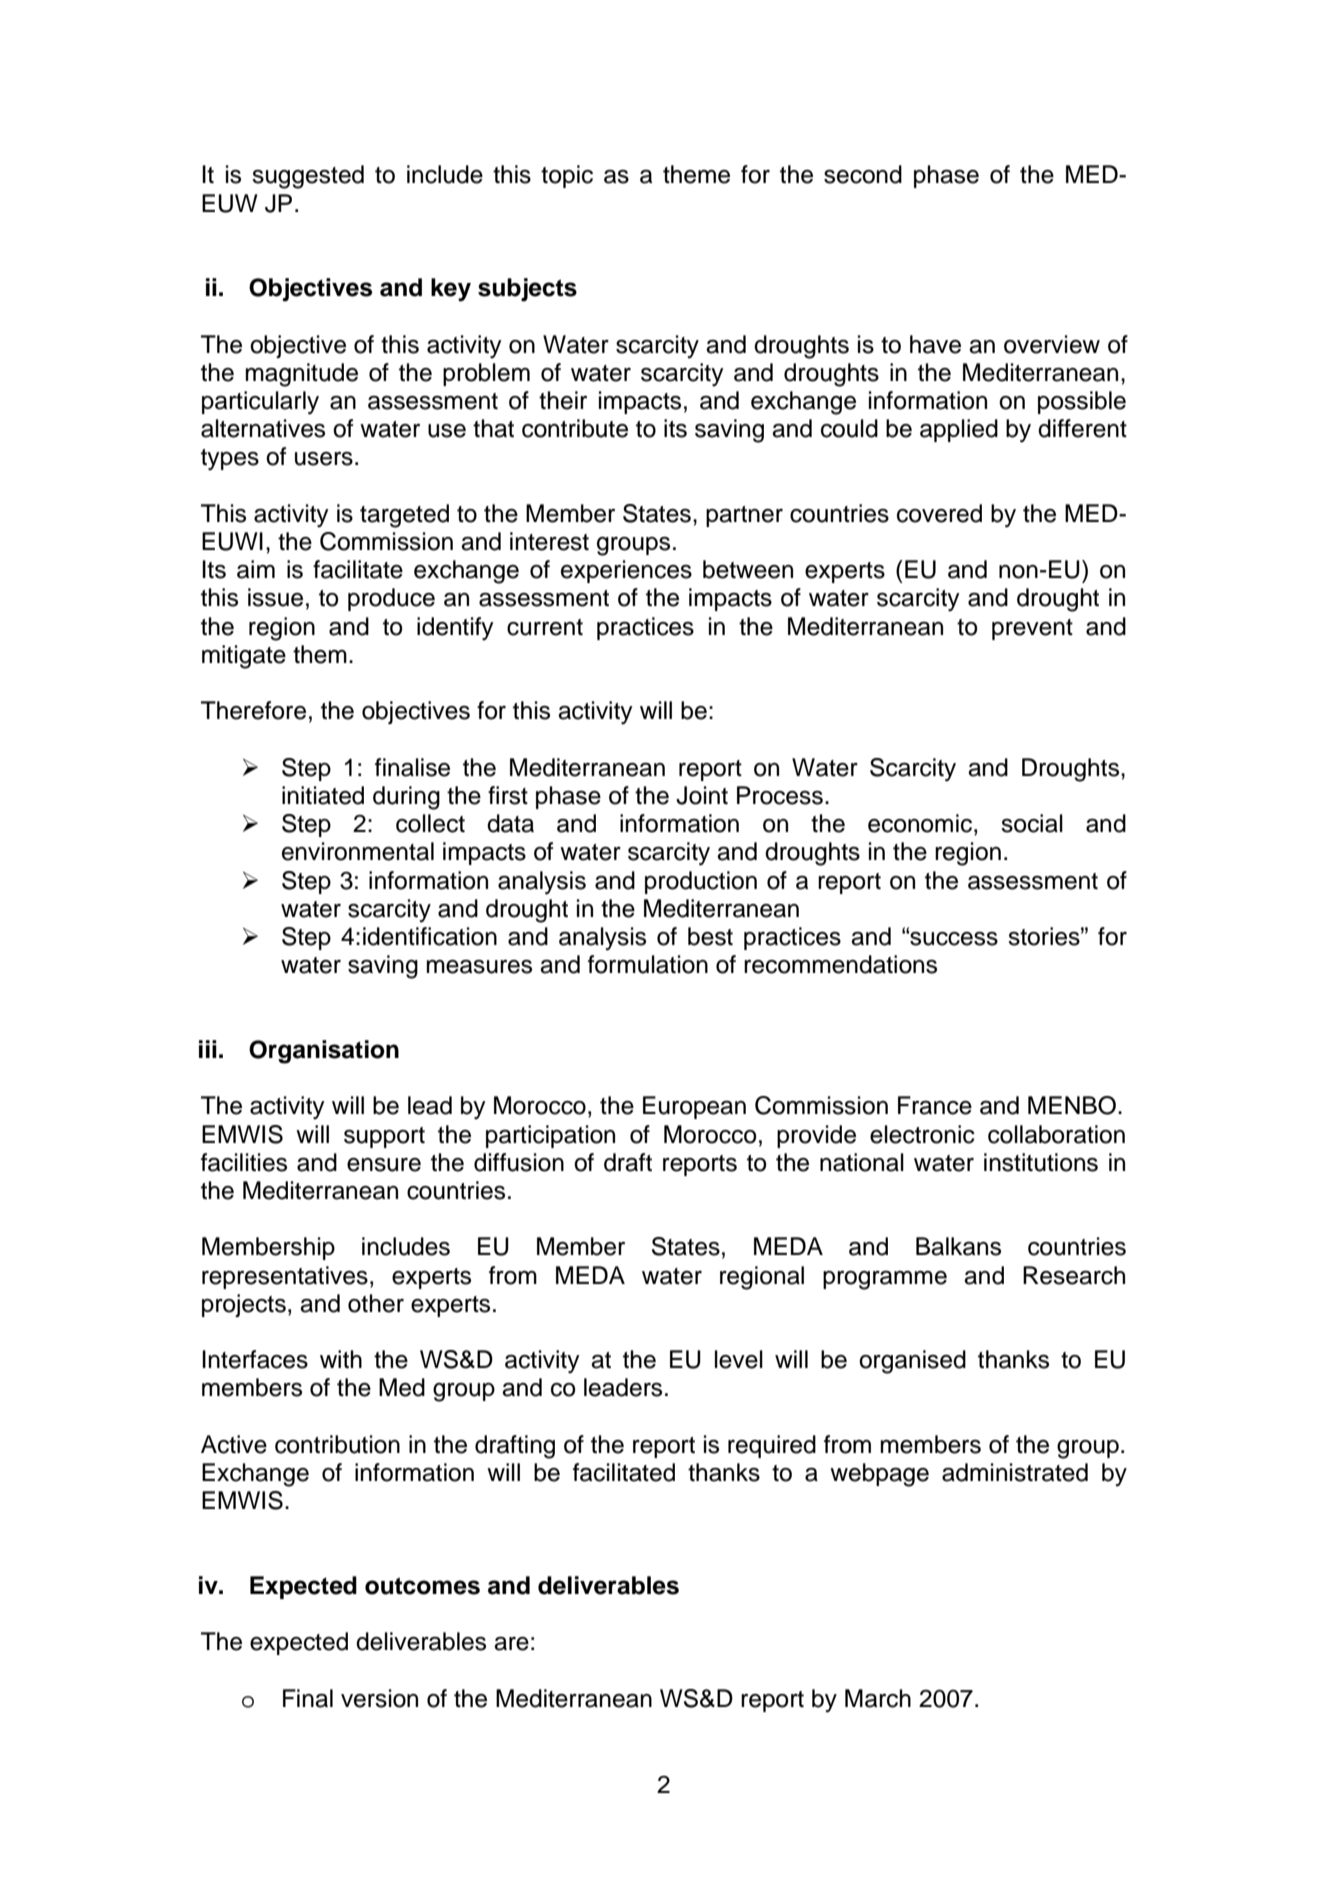 The height and width of the screenshot is (1878, 1327). I want to click on are, so click(511, 1644).
